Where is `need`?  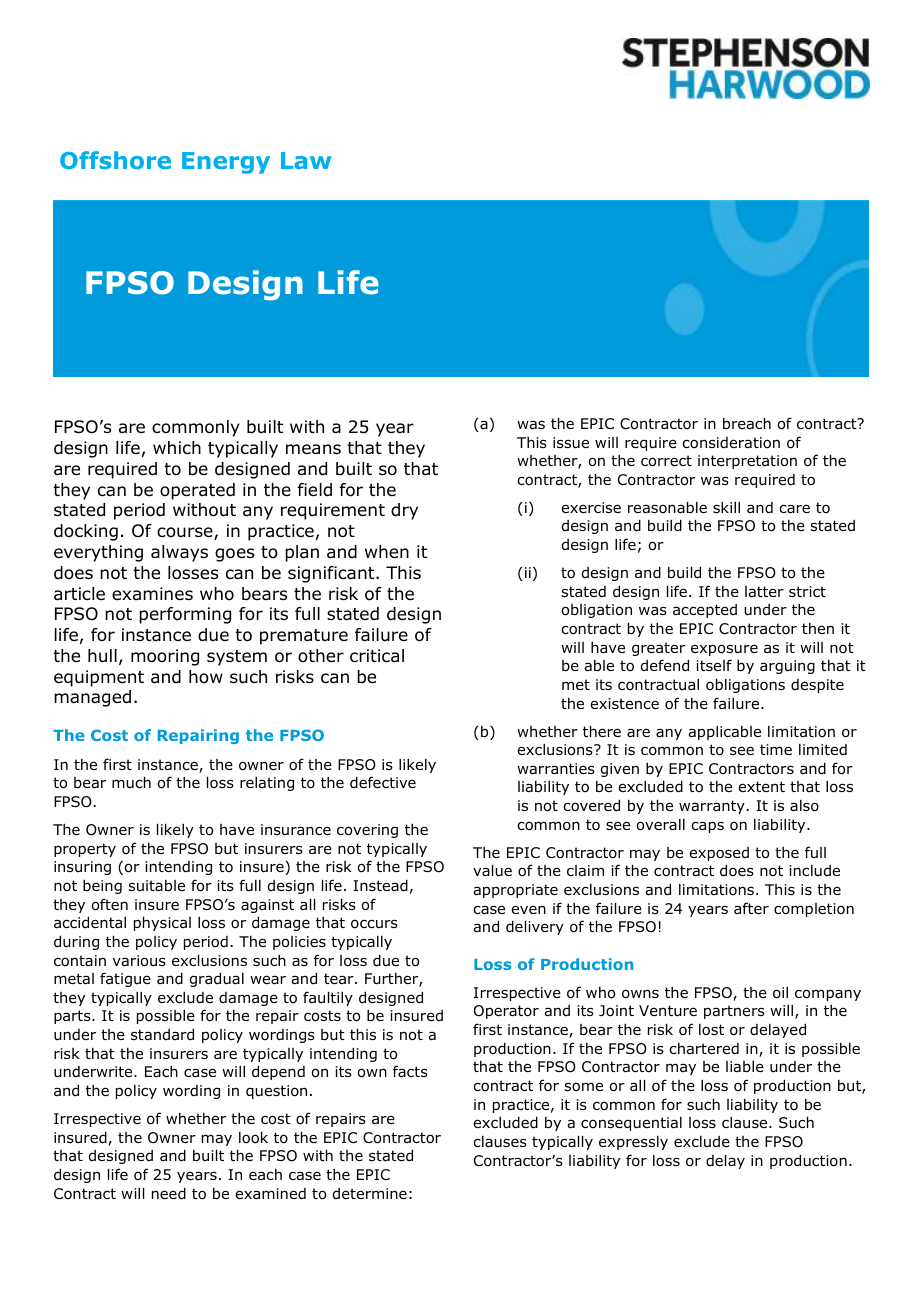
need is located at coordinates (169, 1194).
